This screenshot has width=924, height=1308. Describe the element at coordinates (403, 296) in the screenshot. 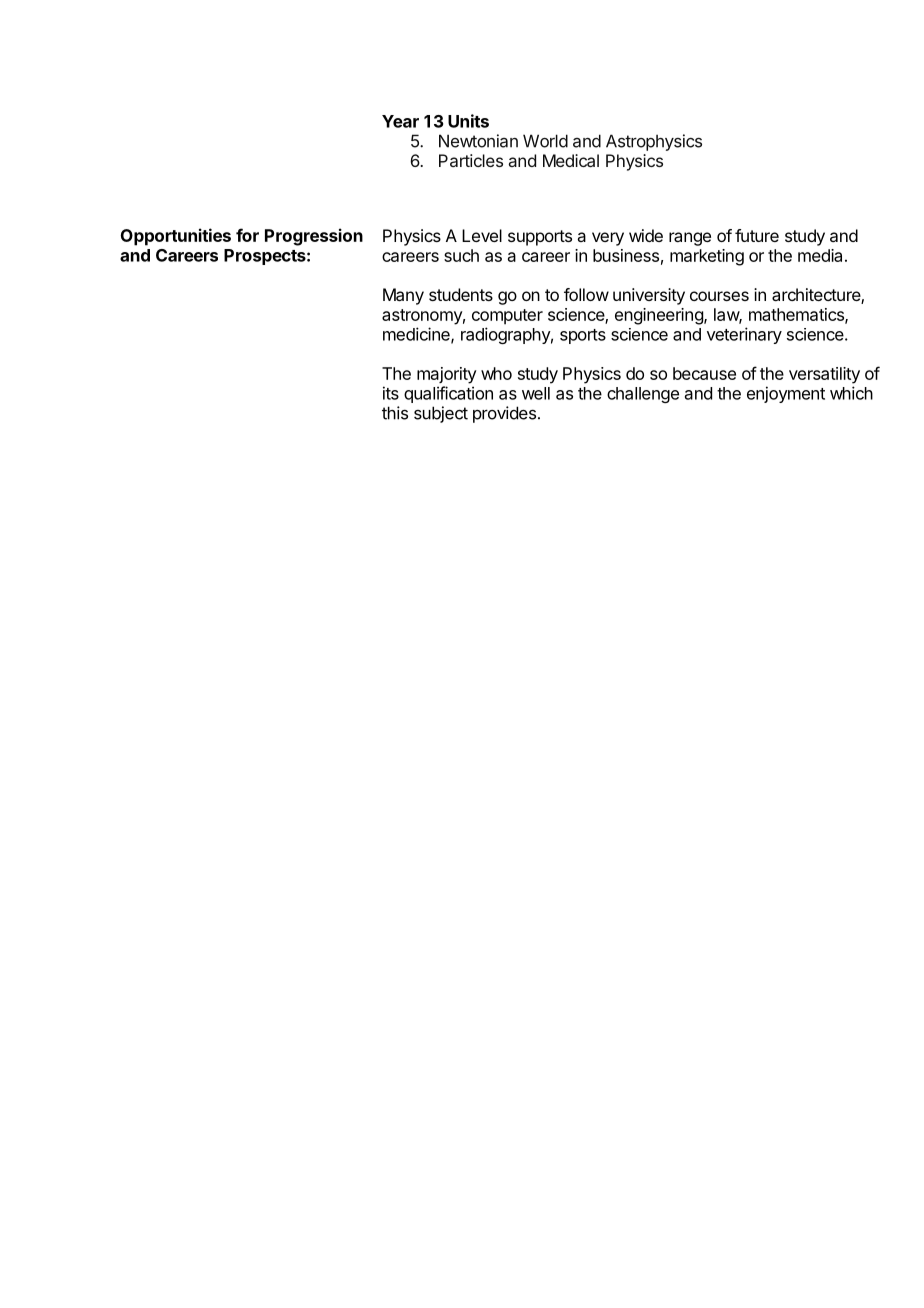

I see `Many` at that location.
